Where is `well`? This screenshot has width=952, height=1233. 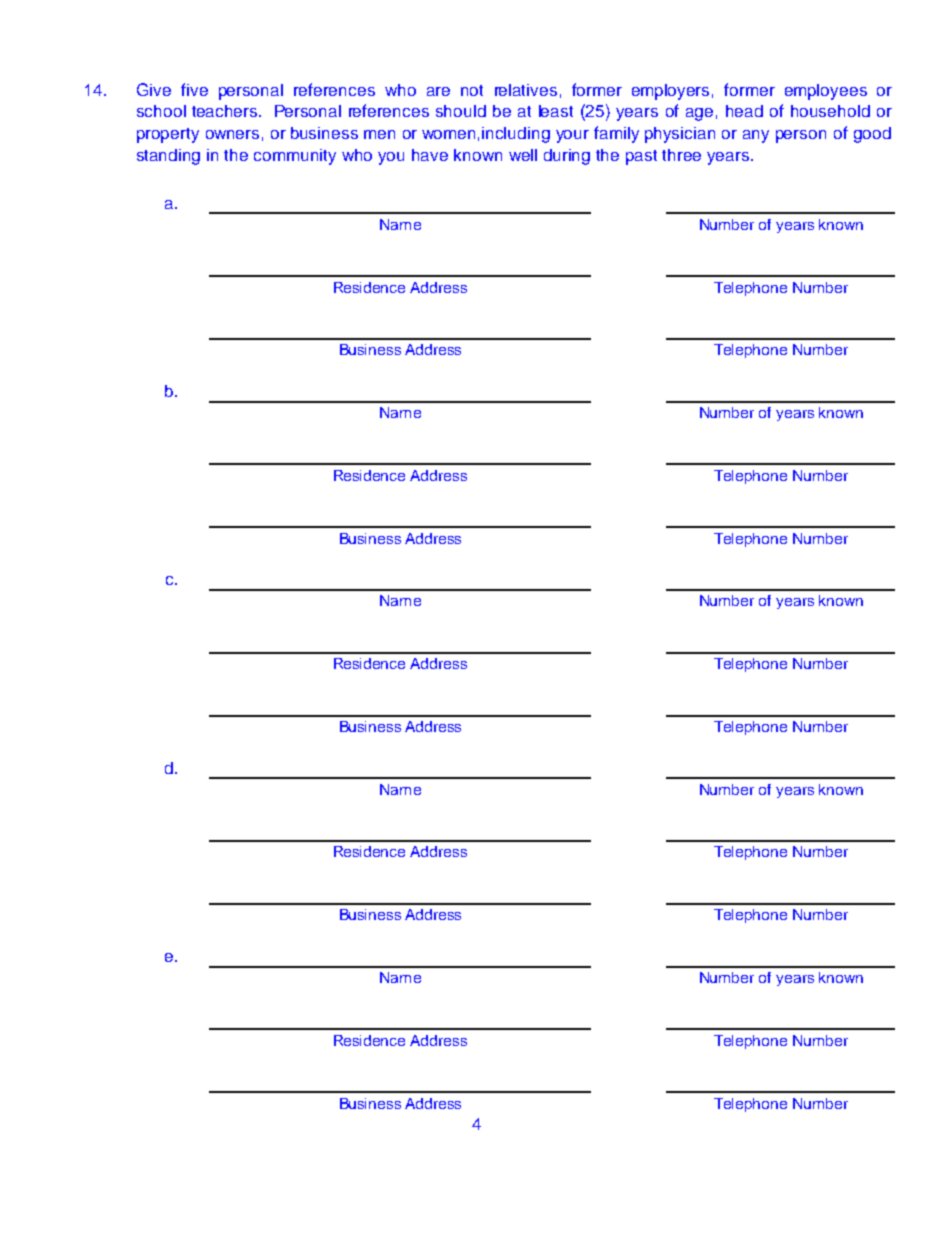 well is located at coordinates (523, 155).
